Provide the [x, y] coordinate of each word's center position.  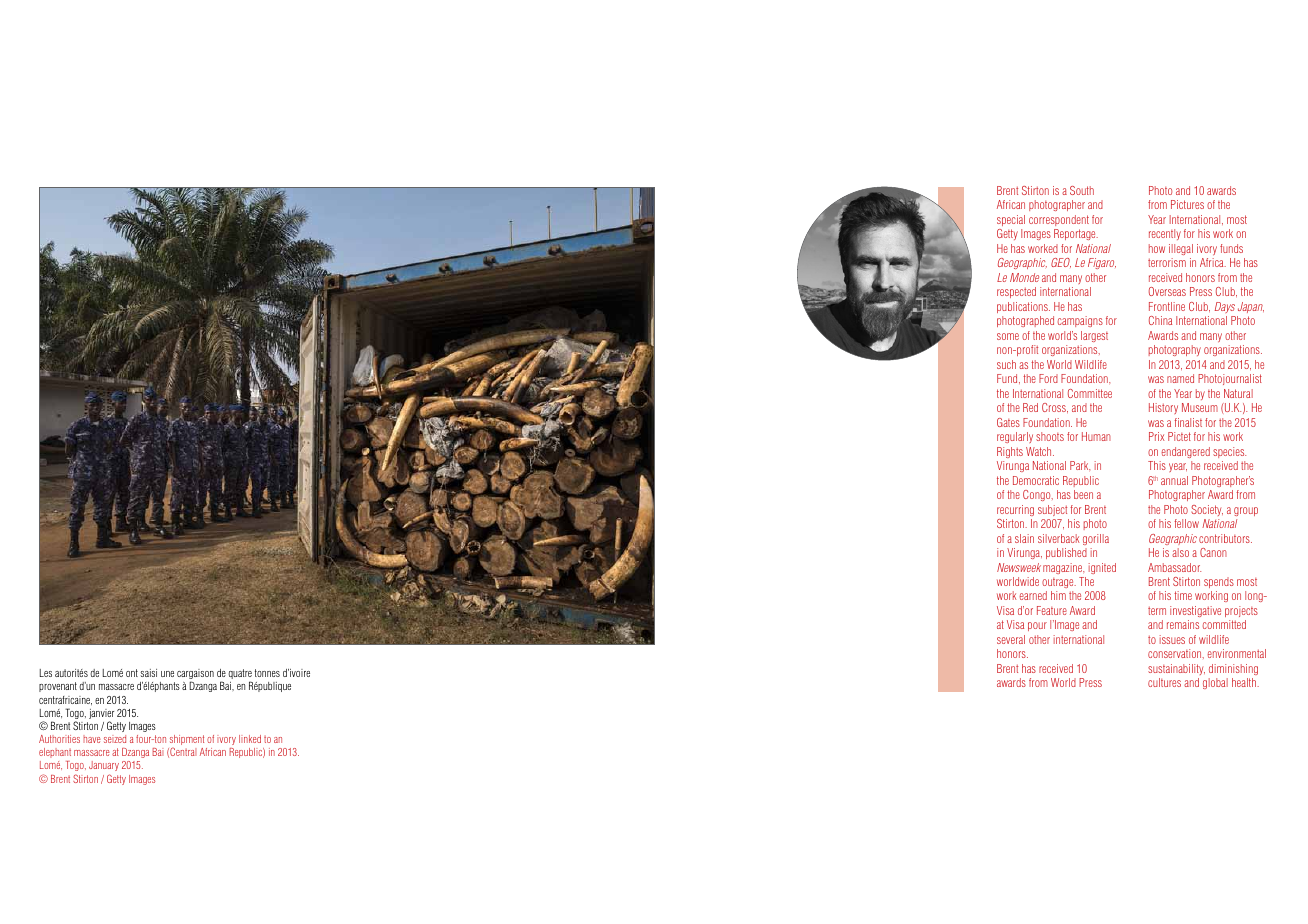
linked [250, 739]
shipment [187, 741]
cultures [1164, 682]
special [1011, 220]
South [1082, 190]
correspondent [1059, 220]
